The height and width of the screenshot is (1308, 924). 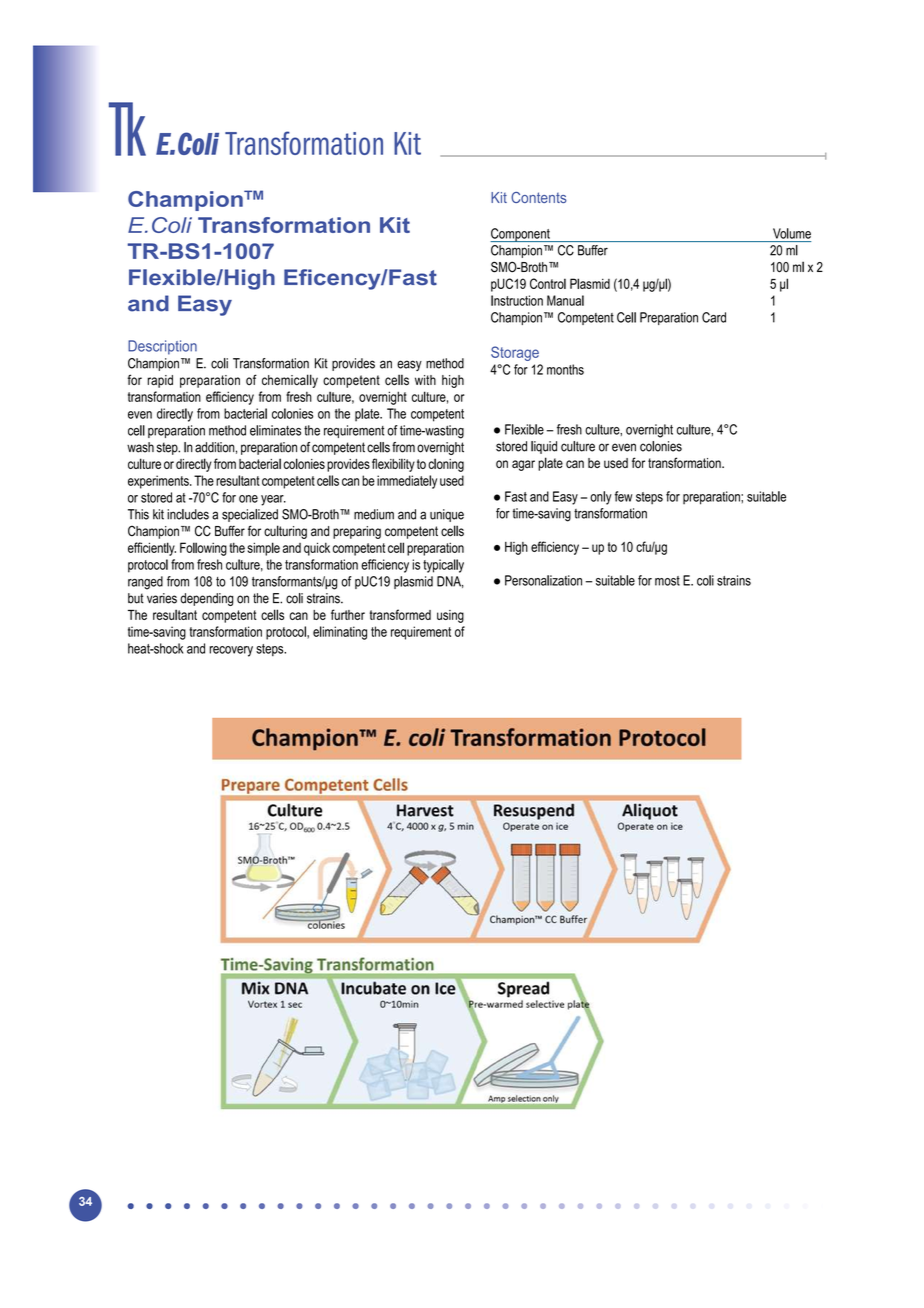 I want to click on most, so click(x=667, y=581).
